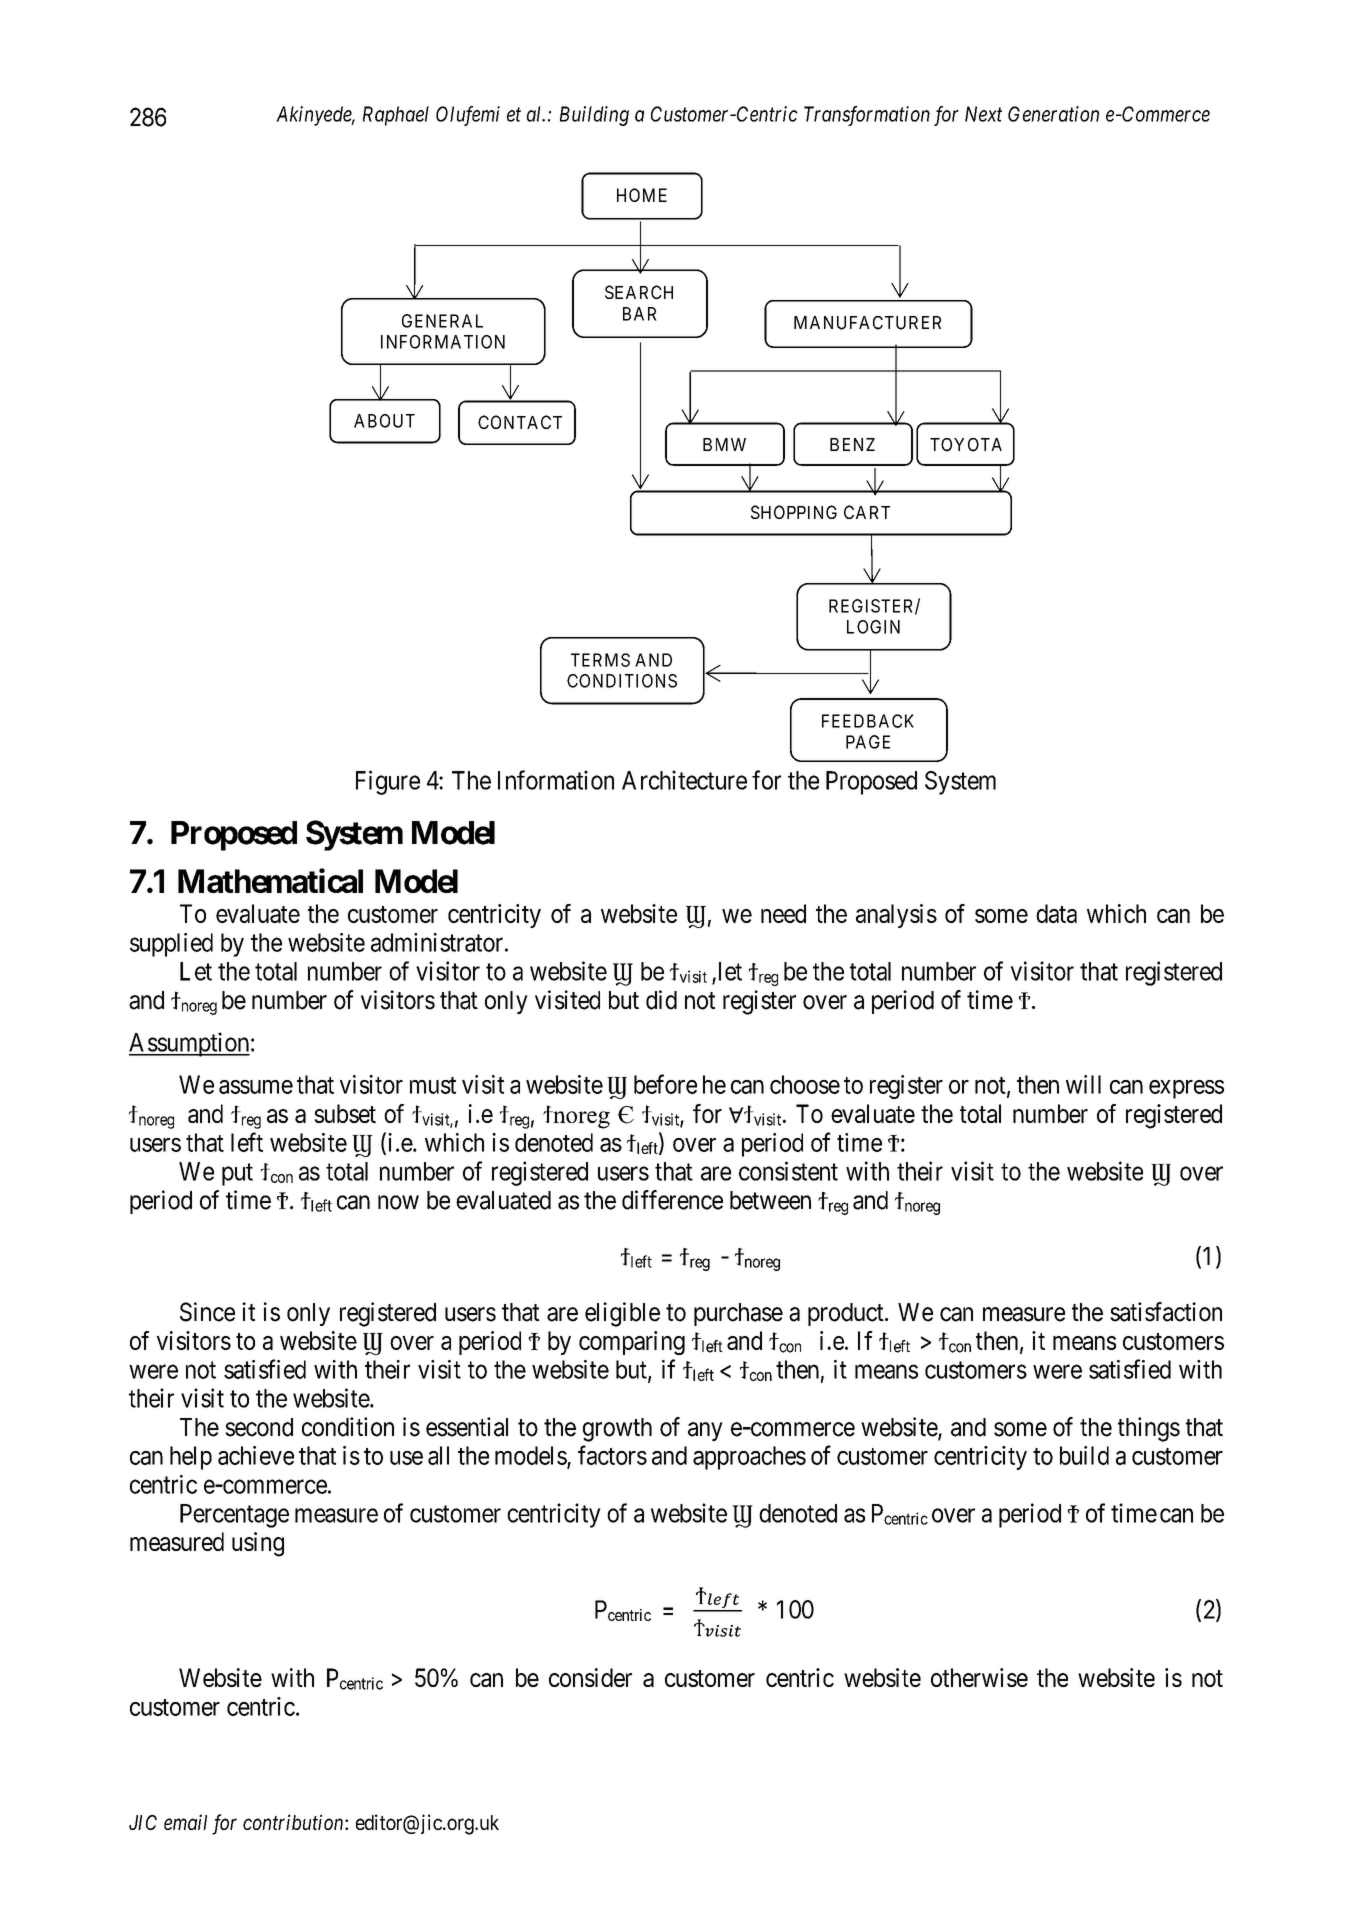 This document has width=1352, height=1912. What do you see at coordinates (185, 1822) in the document?
I see `email` at bounding box center [185, 1822].
